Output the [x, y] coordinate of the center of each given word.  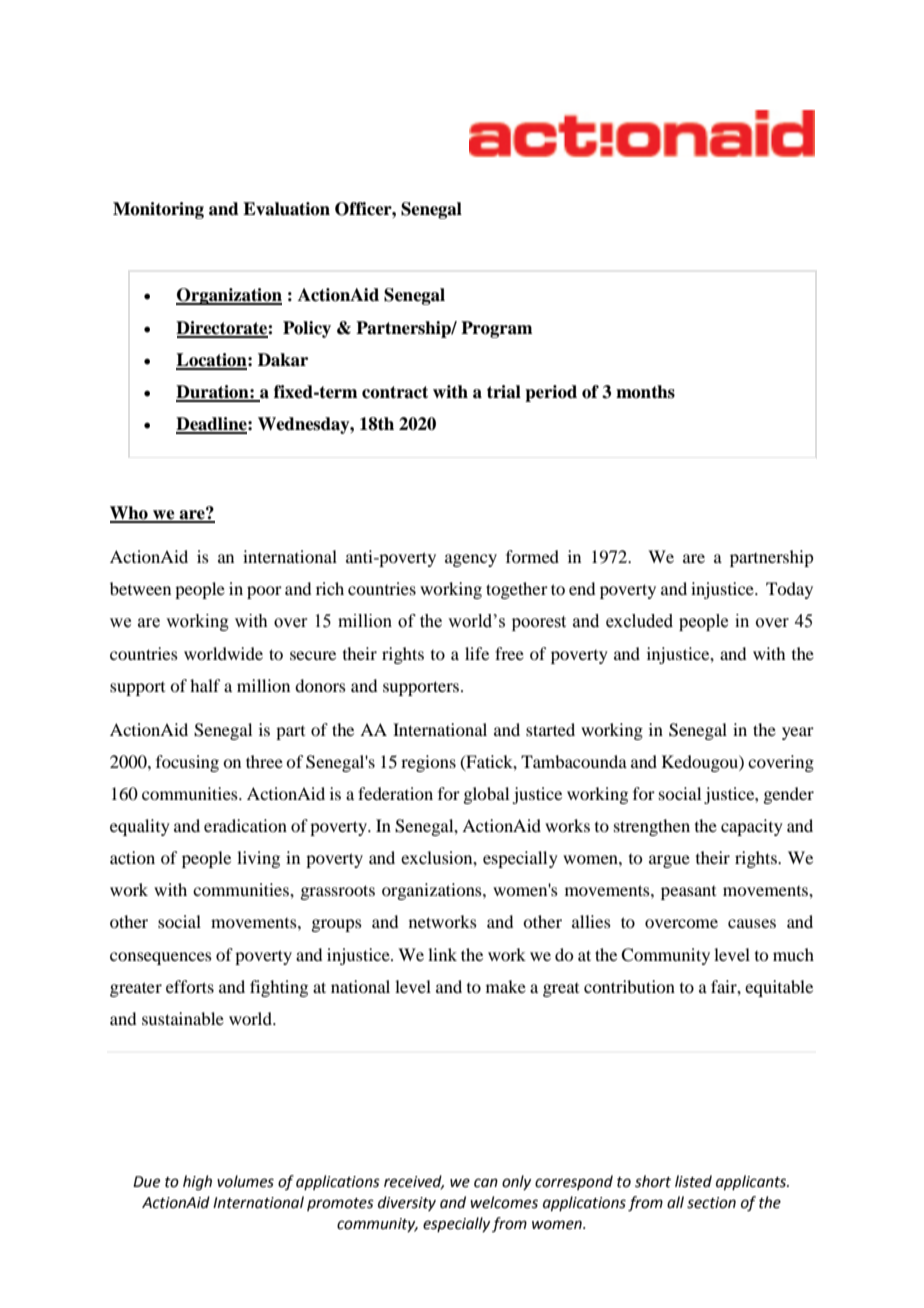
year [798, 733]
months [645, 392]
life [477, 653]
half [205, 685]
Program [496, 329]
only [516, 1182]
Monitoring [158, 210]
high [197, 1183]
